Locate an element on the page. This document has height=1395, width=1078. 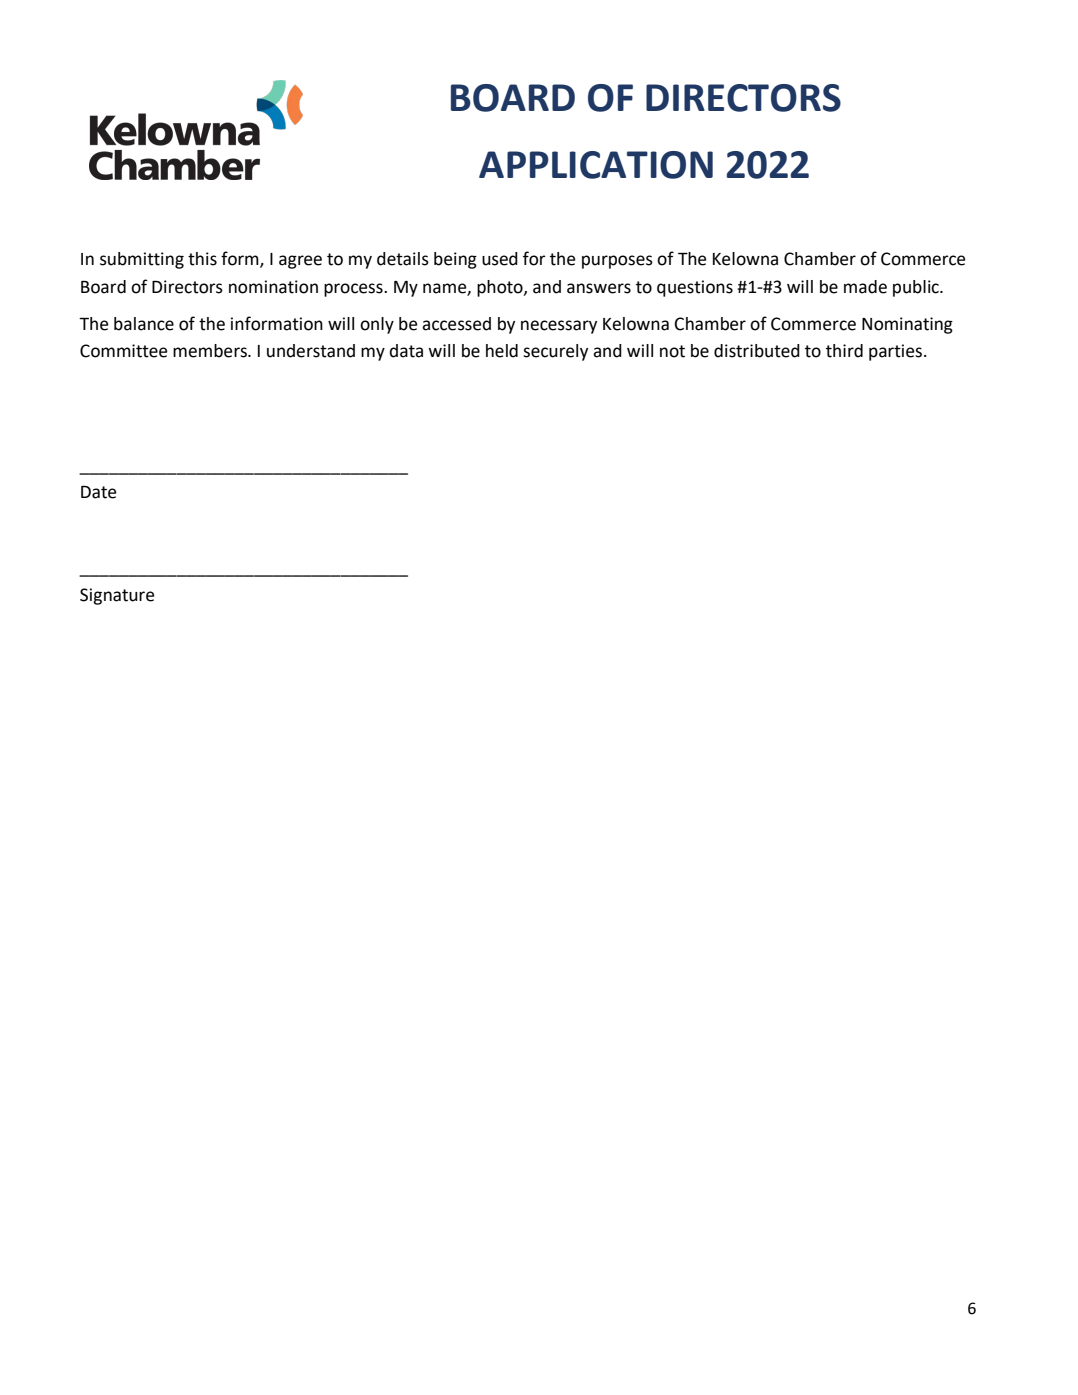
Date is located at coordinates (98, 492).
